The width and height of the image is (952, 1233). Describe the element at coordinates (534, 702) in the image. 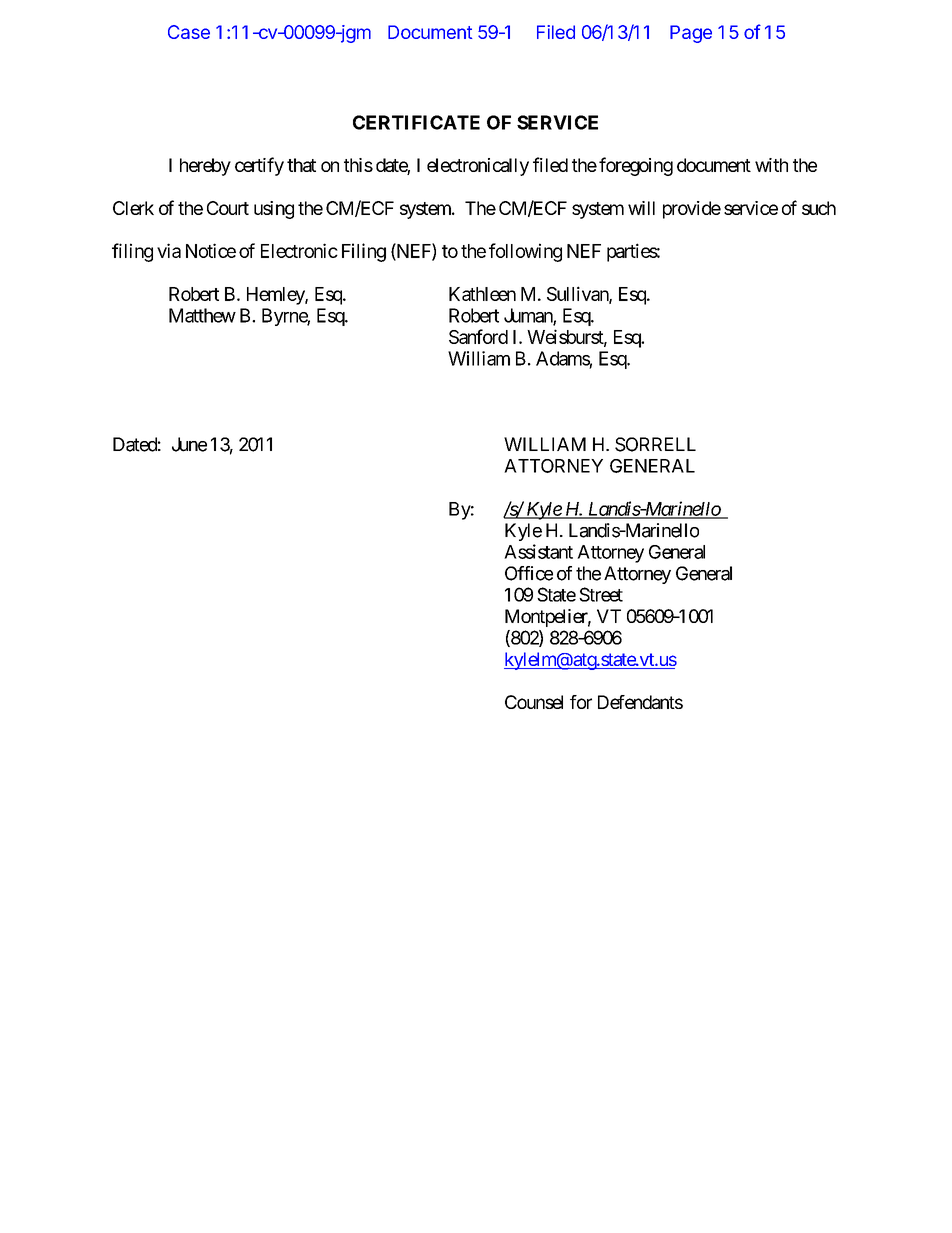

I see `Counsel` at that location.
